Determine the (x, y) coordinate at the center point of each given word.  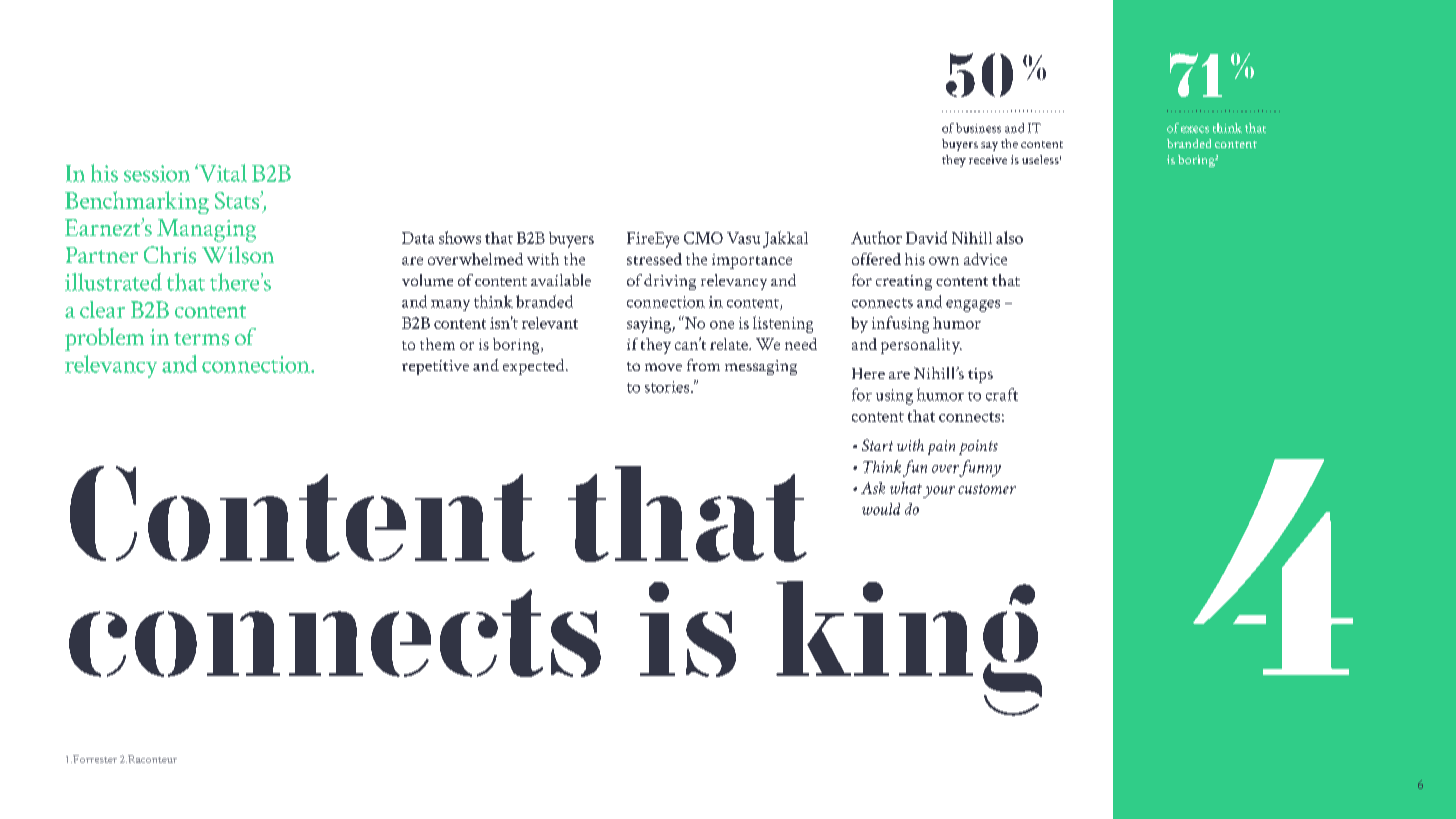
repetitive (435, 367)
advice (985, 259)
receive (988, 159)
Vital (222, 173)
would (881, 509)
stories (668, 387)
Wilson (238, 255)
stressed (654, 259)
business (978, 128)
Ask (873, 488)
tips (980, 375)
